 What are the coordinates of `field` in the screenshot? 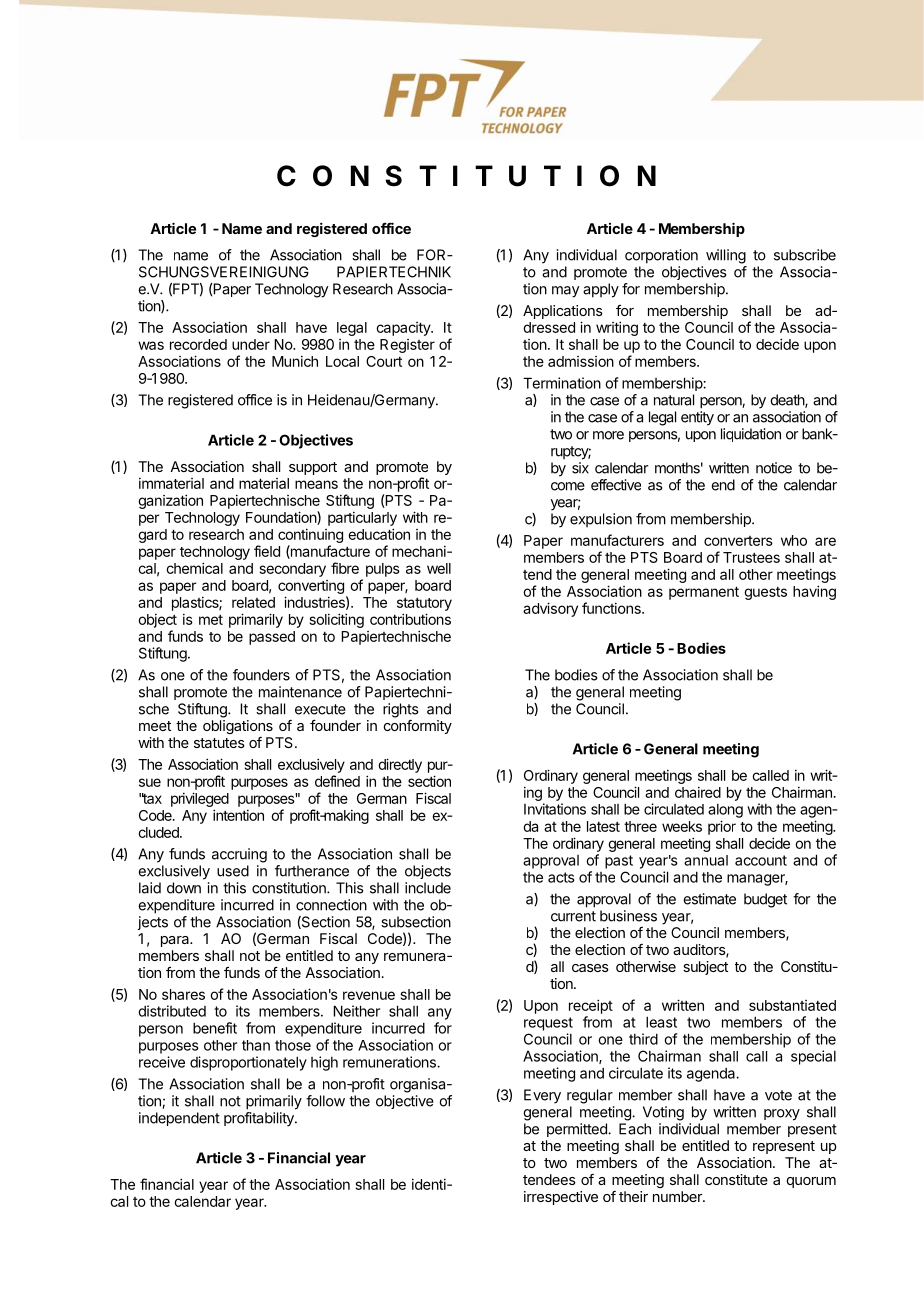 It's located at (267, 551).
